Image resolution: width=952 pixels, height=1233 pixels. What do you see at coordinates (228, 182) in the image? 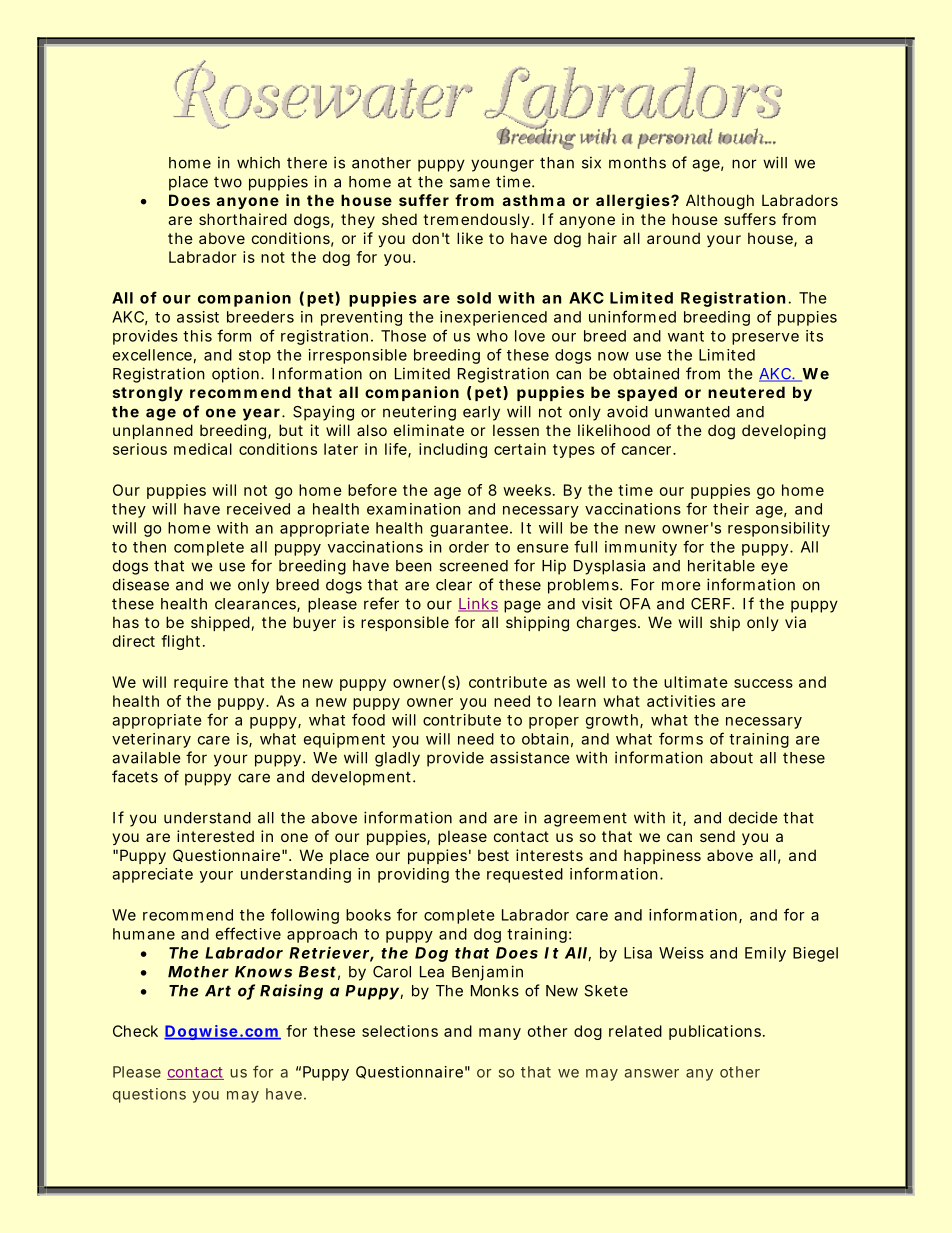
I see `two` at bounding box center [228, 182].
